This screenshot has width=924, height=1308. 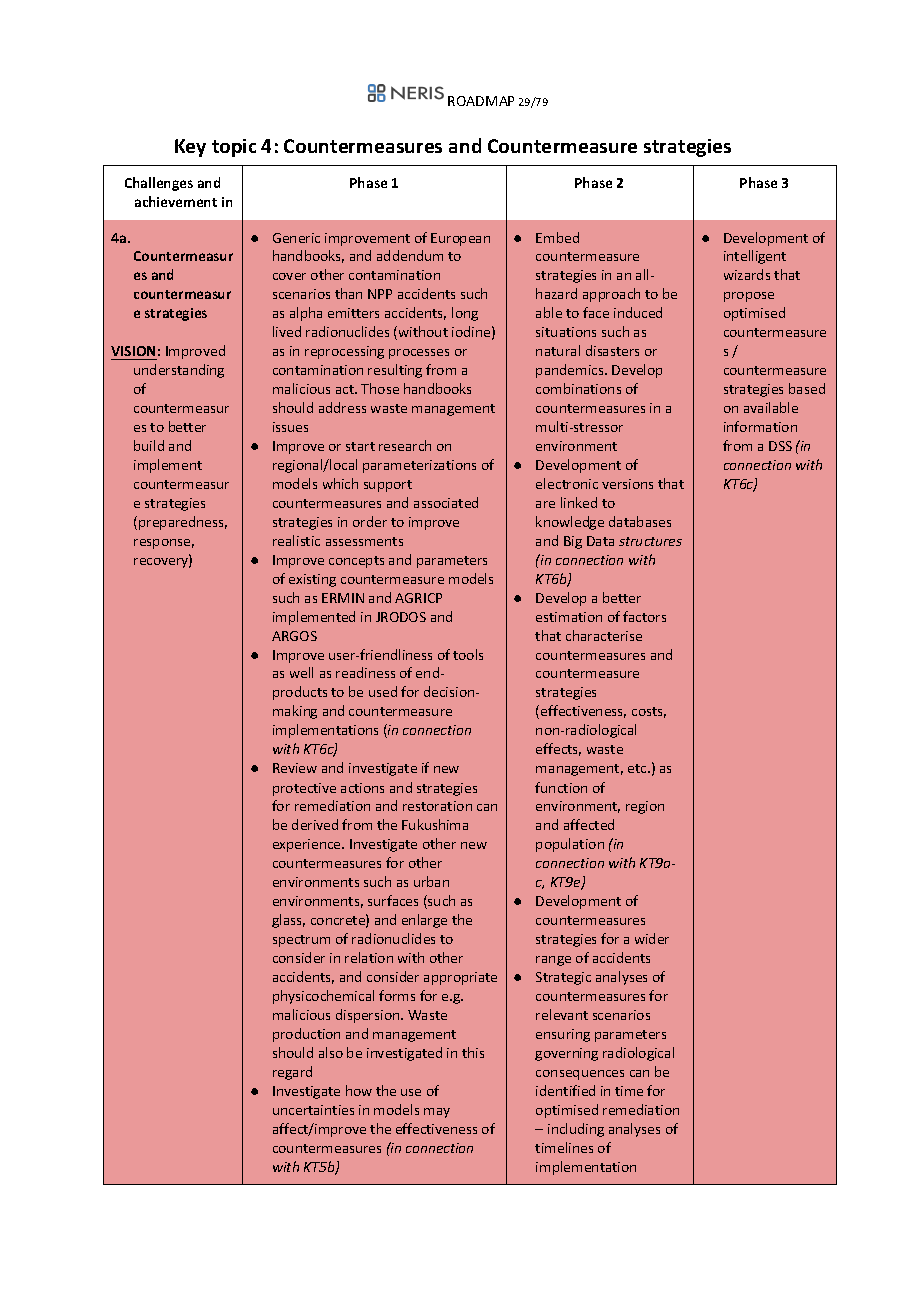 What do you see at coordinates (179, 371) in the screenshot?
I see `understanding` at bounding box center [179, 371].
